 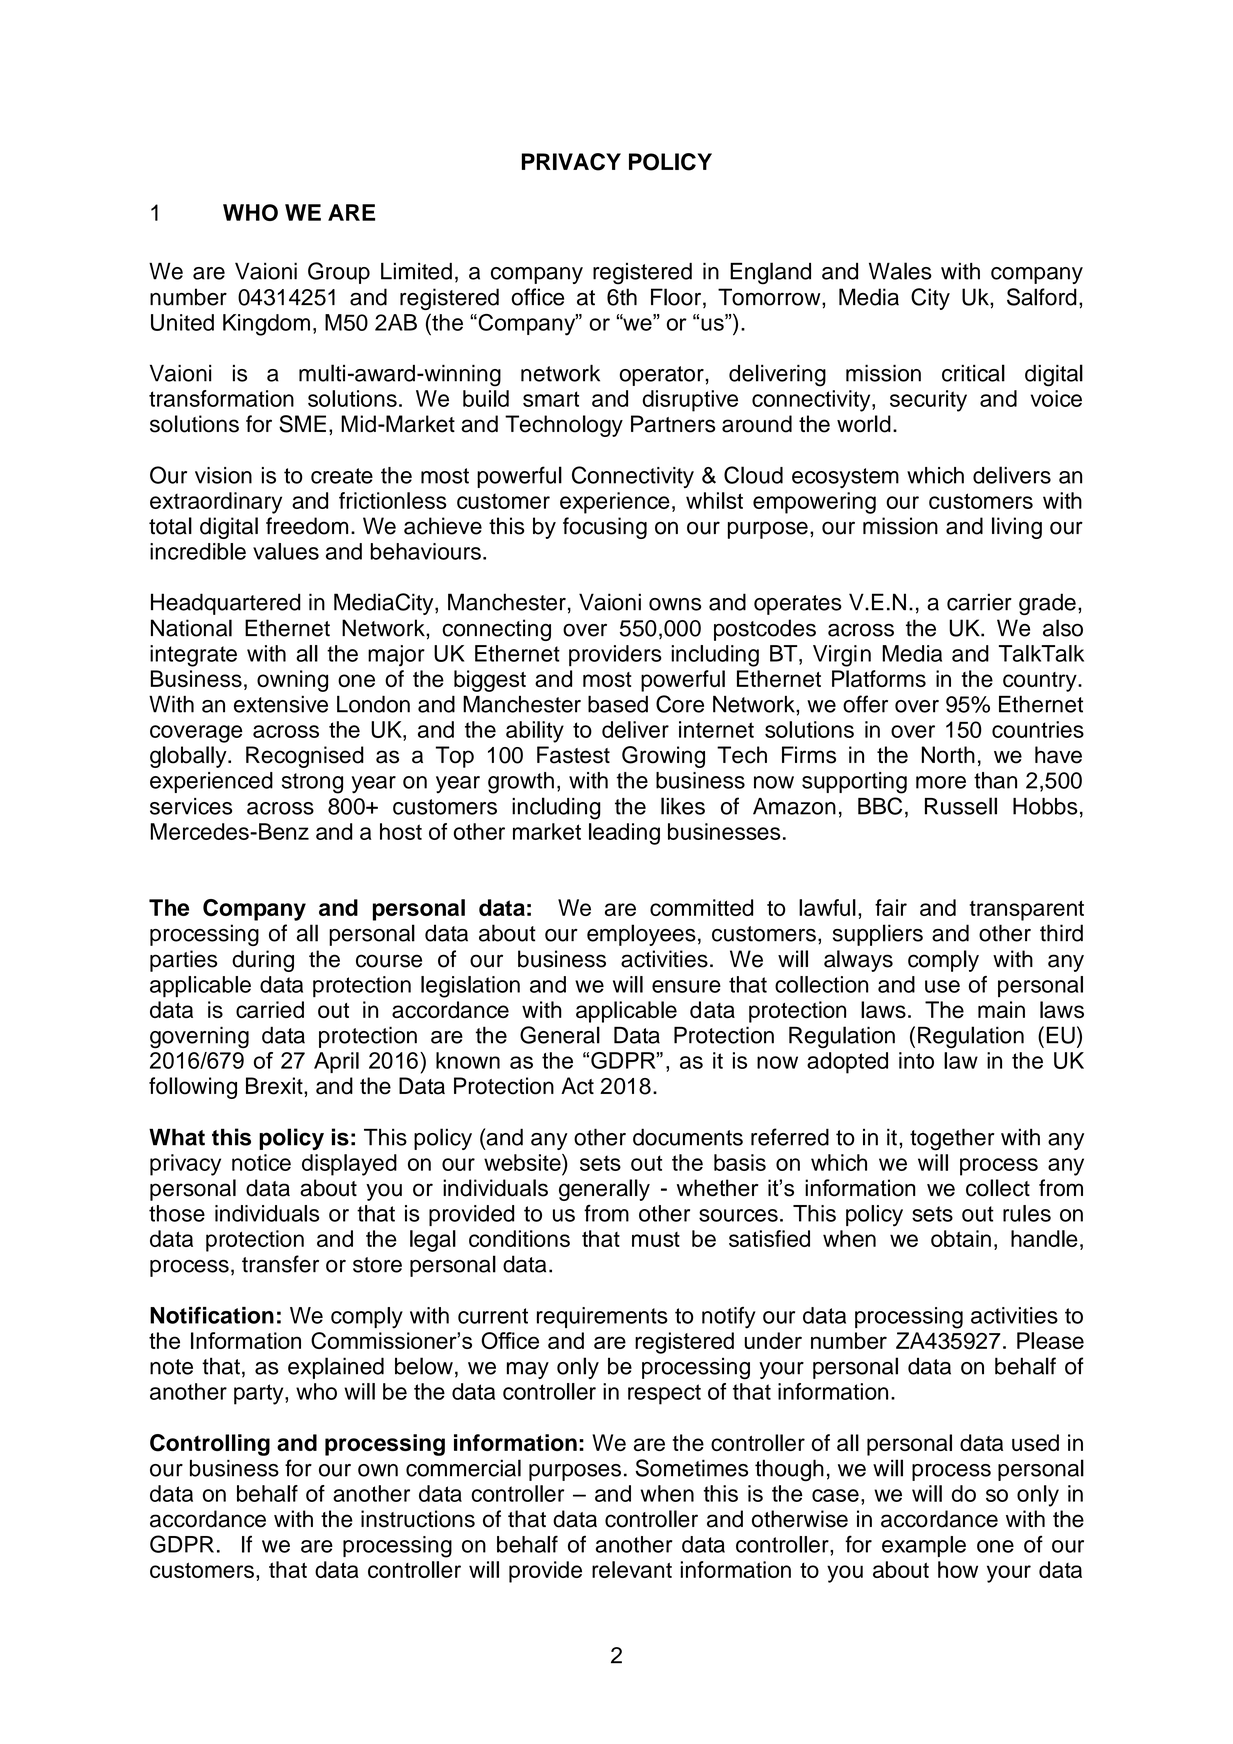 What do you see at coordinates (226, 604) in the screenshot?
I see `Headquartered` at bounding box center [226, 604].
